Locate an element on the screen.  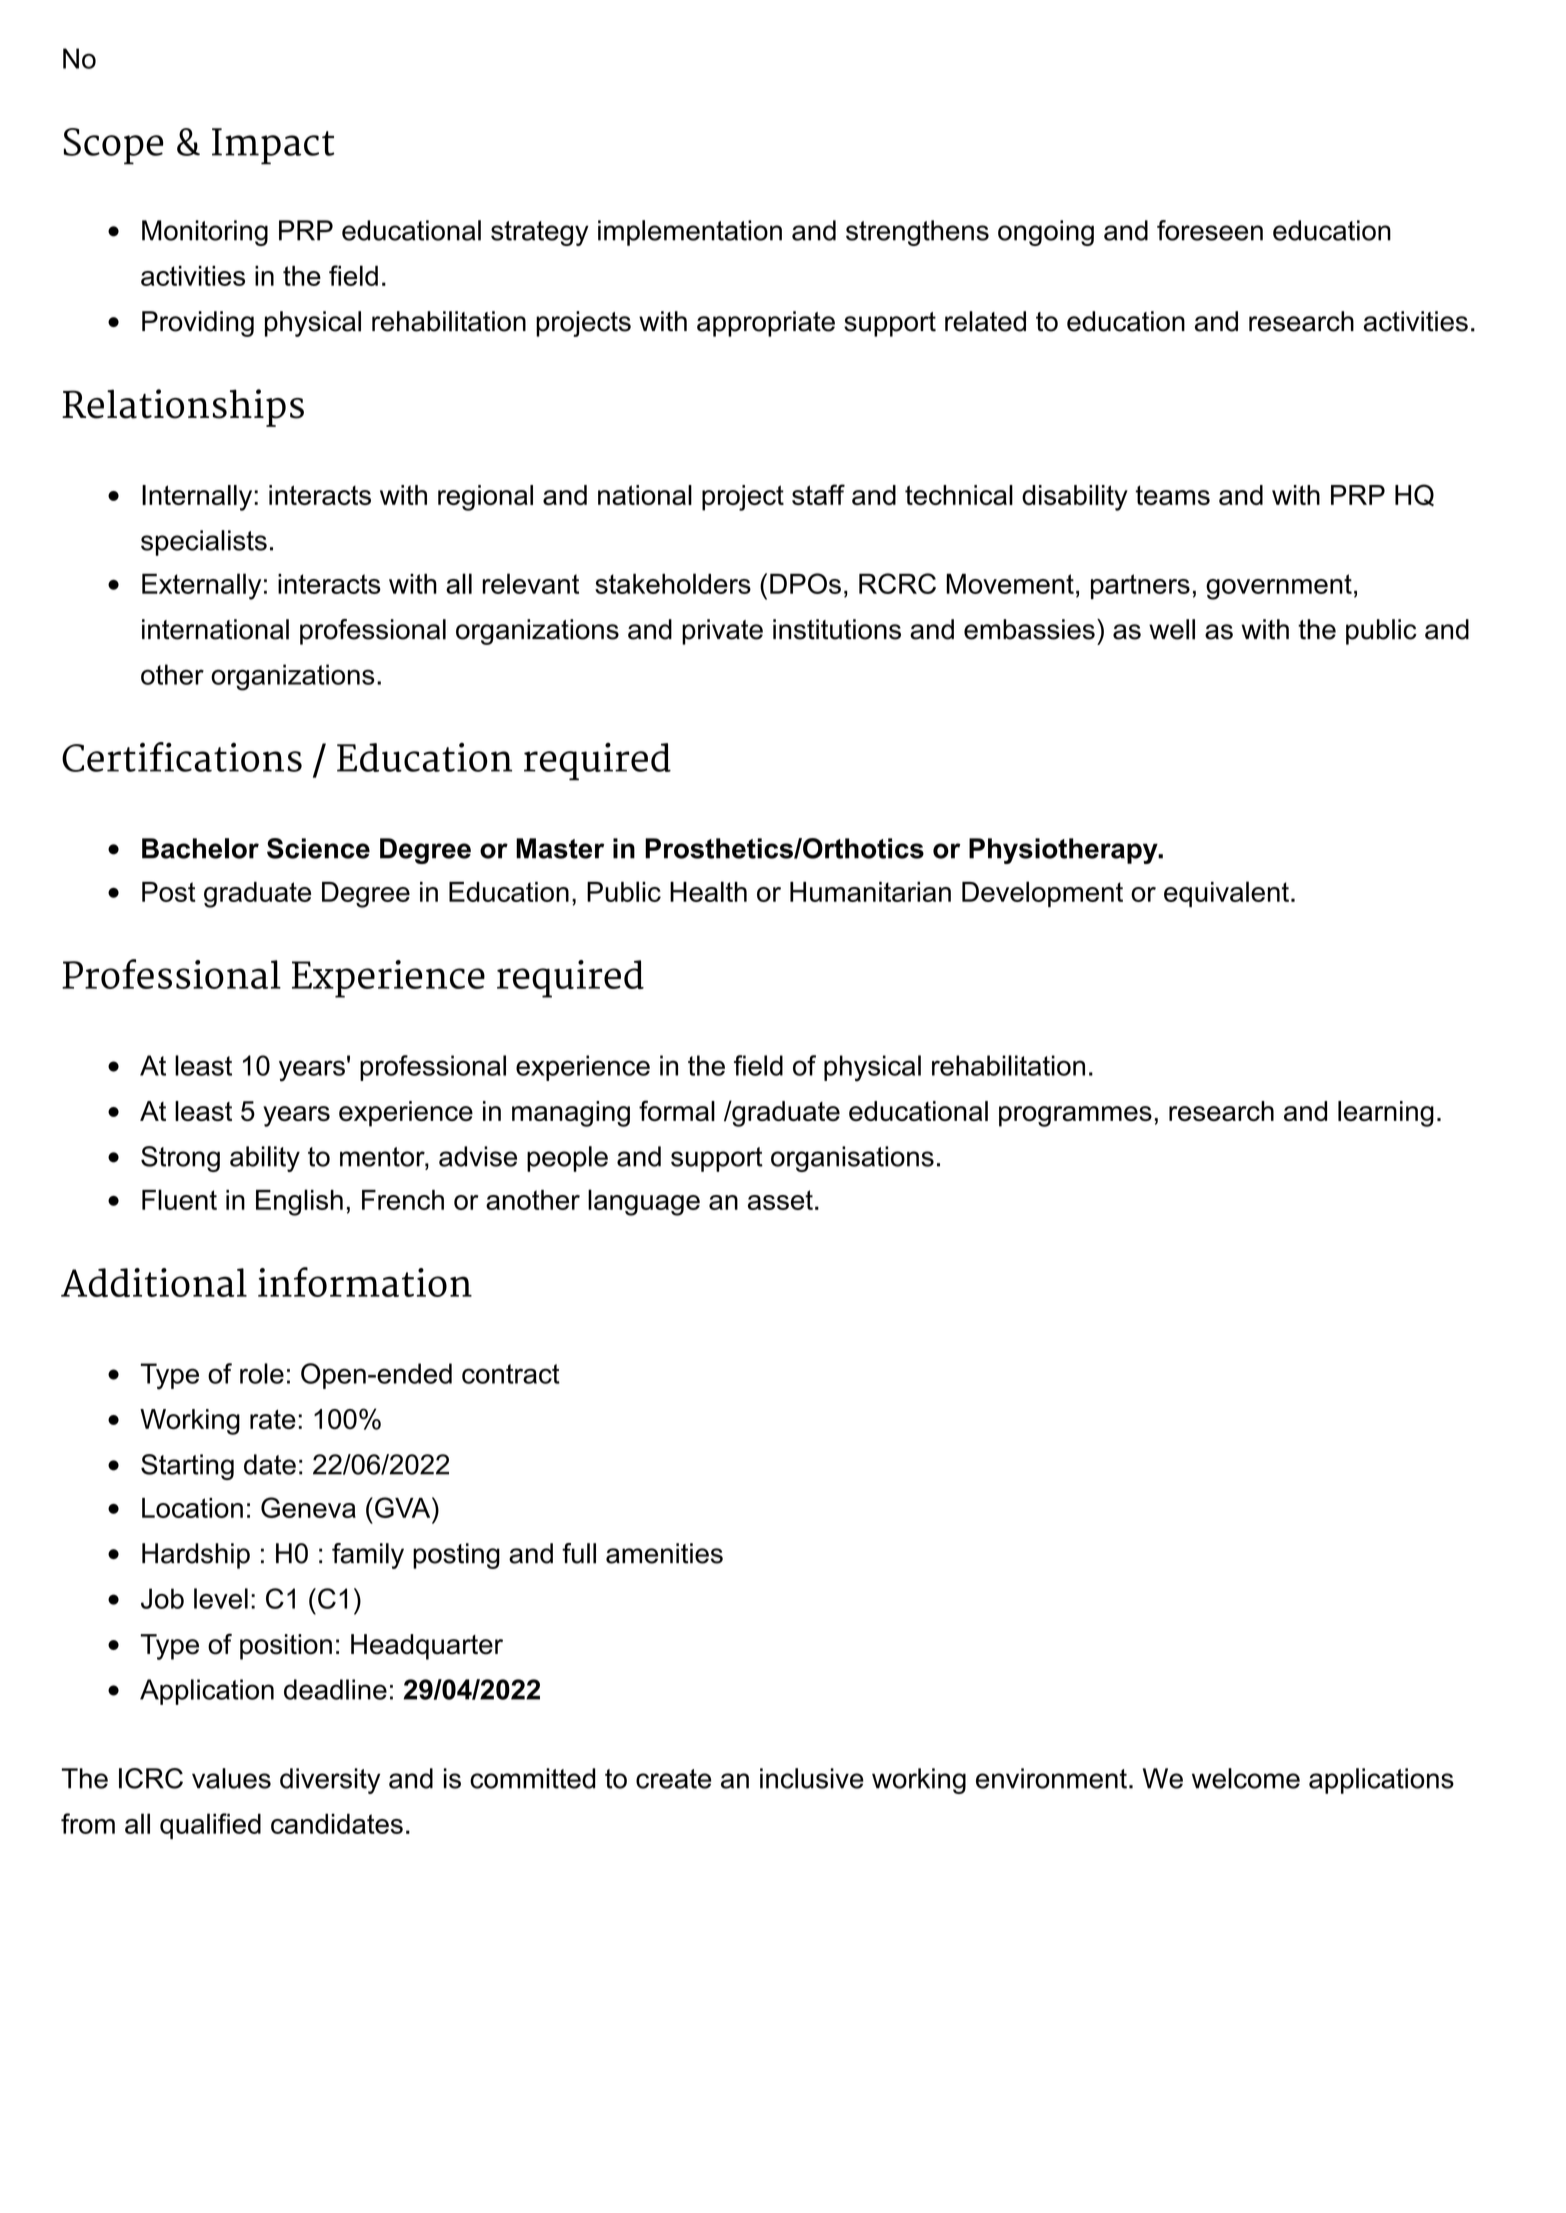
Monitoring is located at coordinates (205, 233).
